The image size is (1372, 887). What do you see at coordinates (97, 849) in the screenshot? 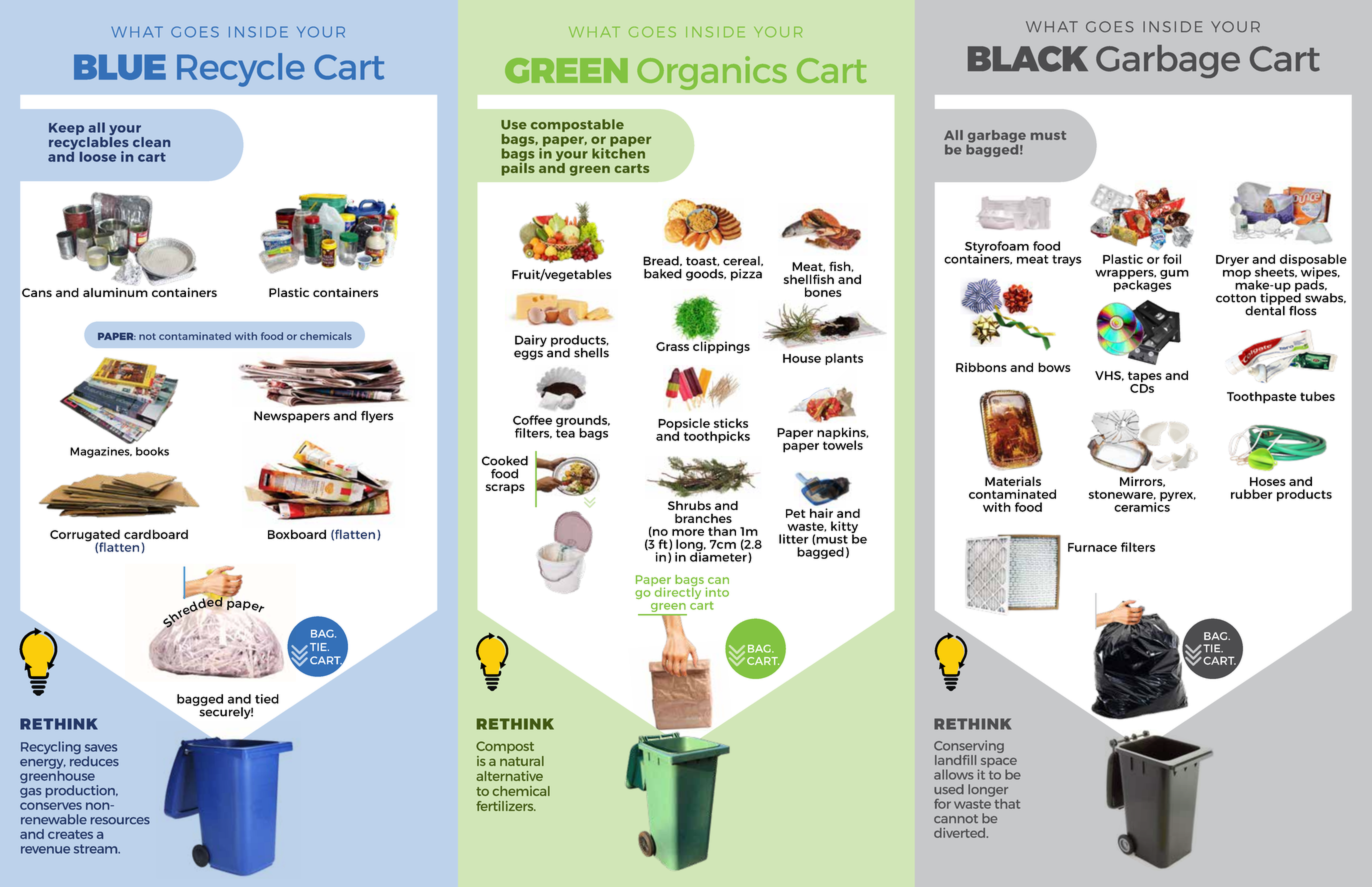
I see `stream` at bounding box center [97, 849].
